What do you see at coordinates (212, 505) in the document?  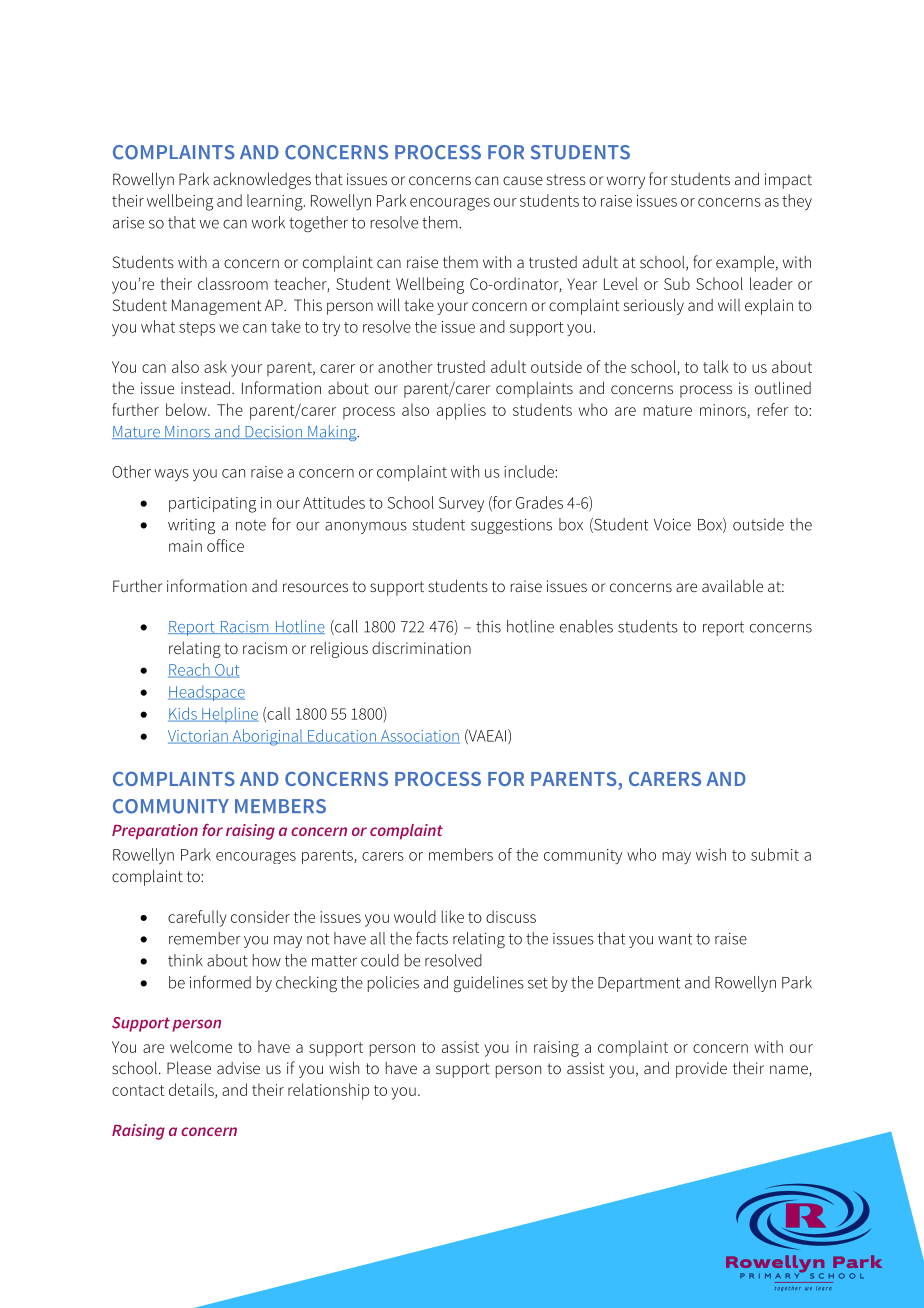 I see `participating` at bounding box center [212, 505].
